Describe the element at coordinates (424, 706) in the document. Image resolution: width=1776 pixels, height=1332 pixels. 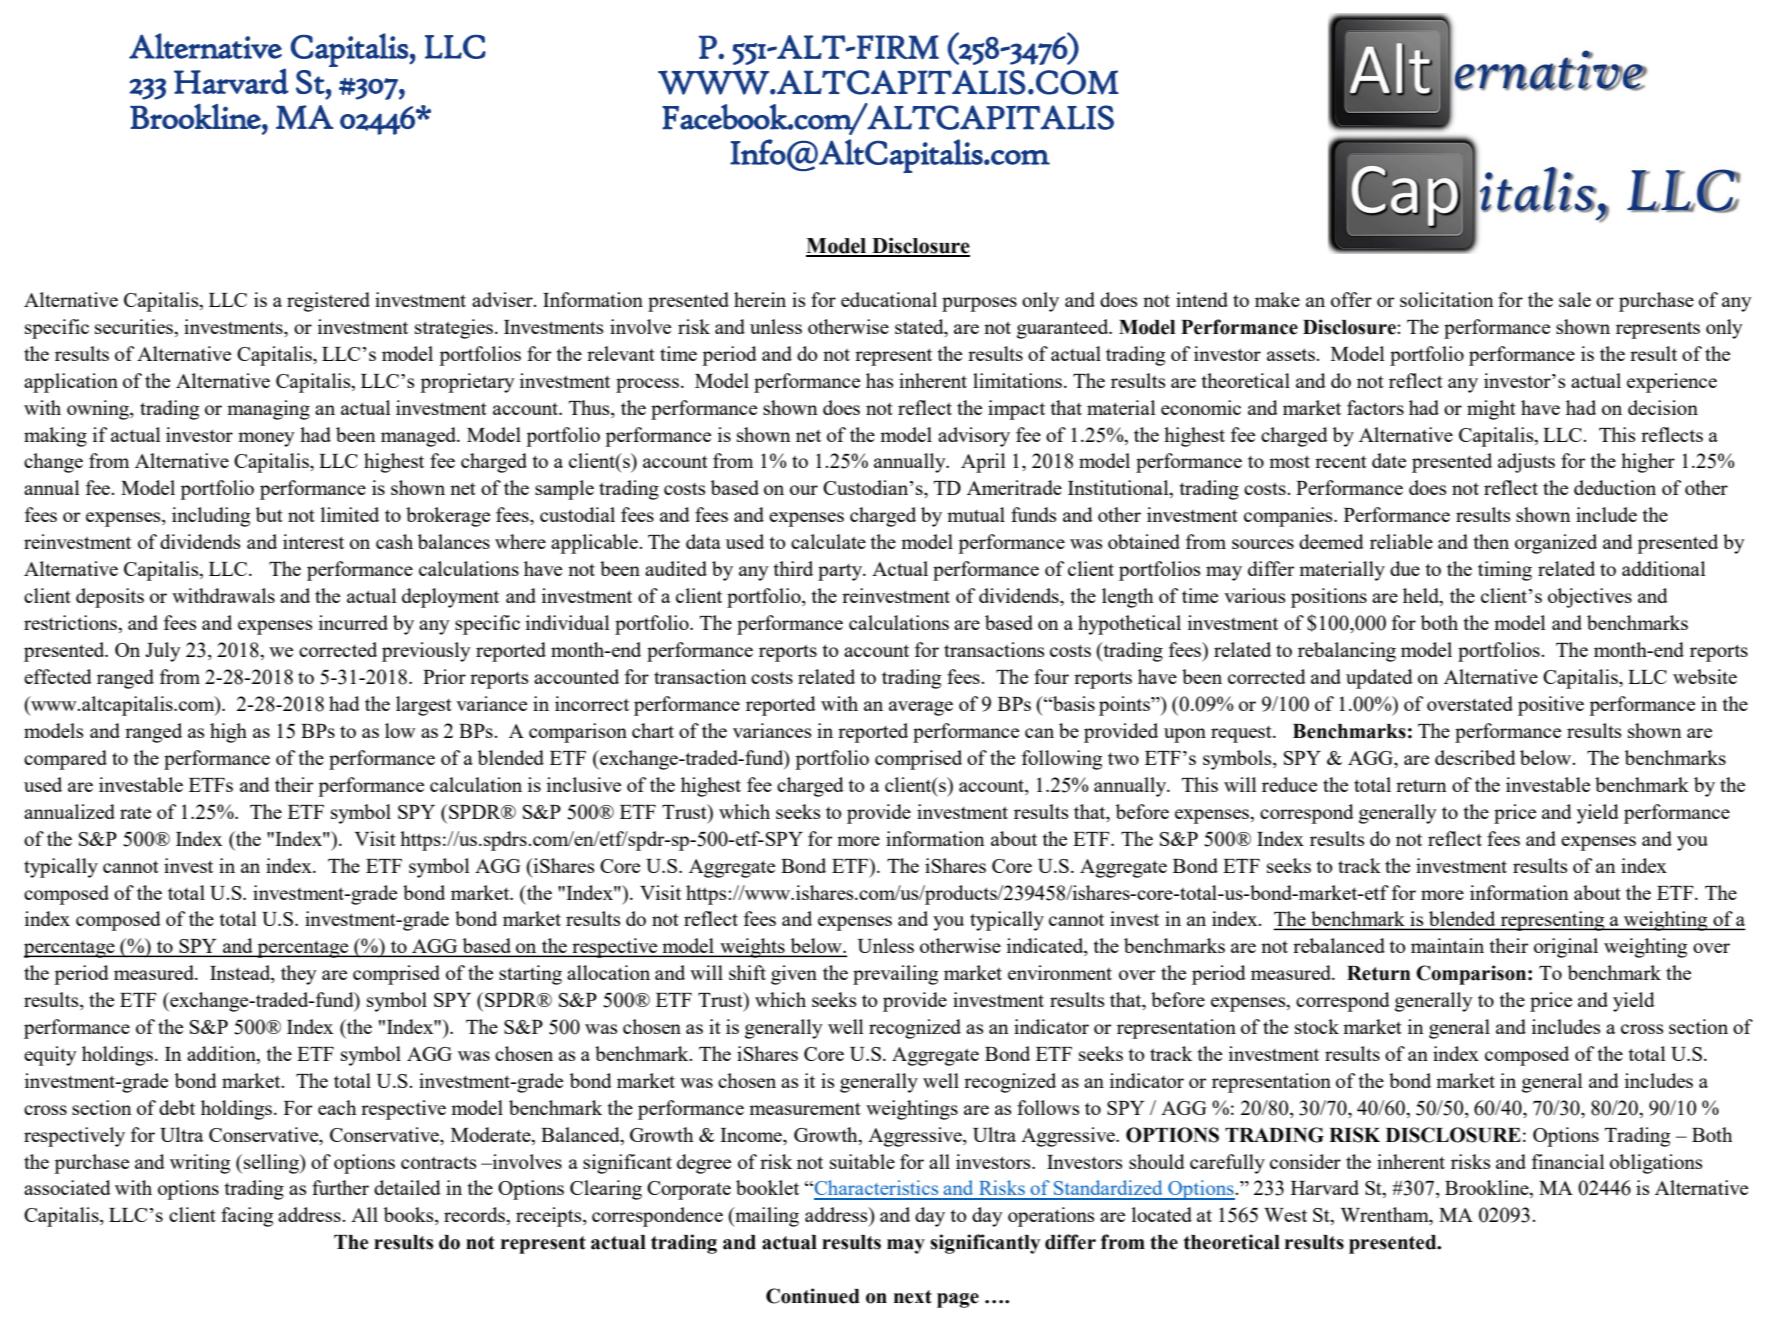
I see `largest` at that location.
